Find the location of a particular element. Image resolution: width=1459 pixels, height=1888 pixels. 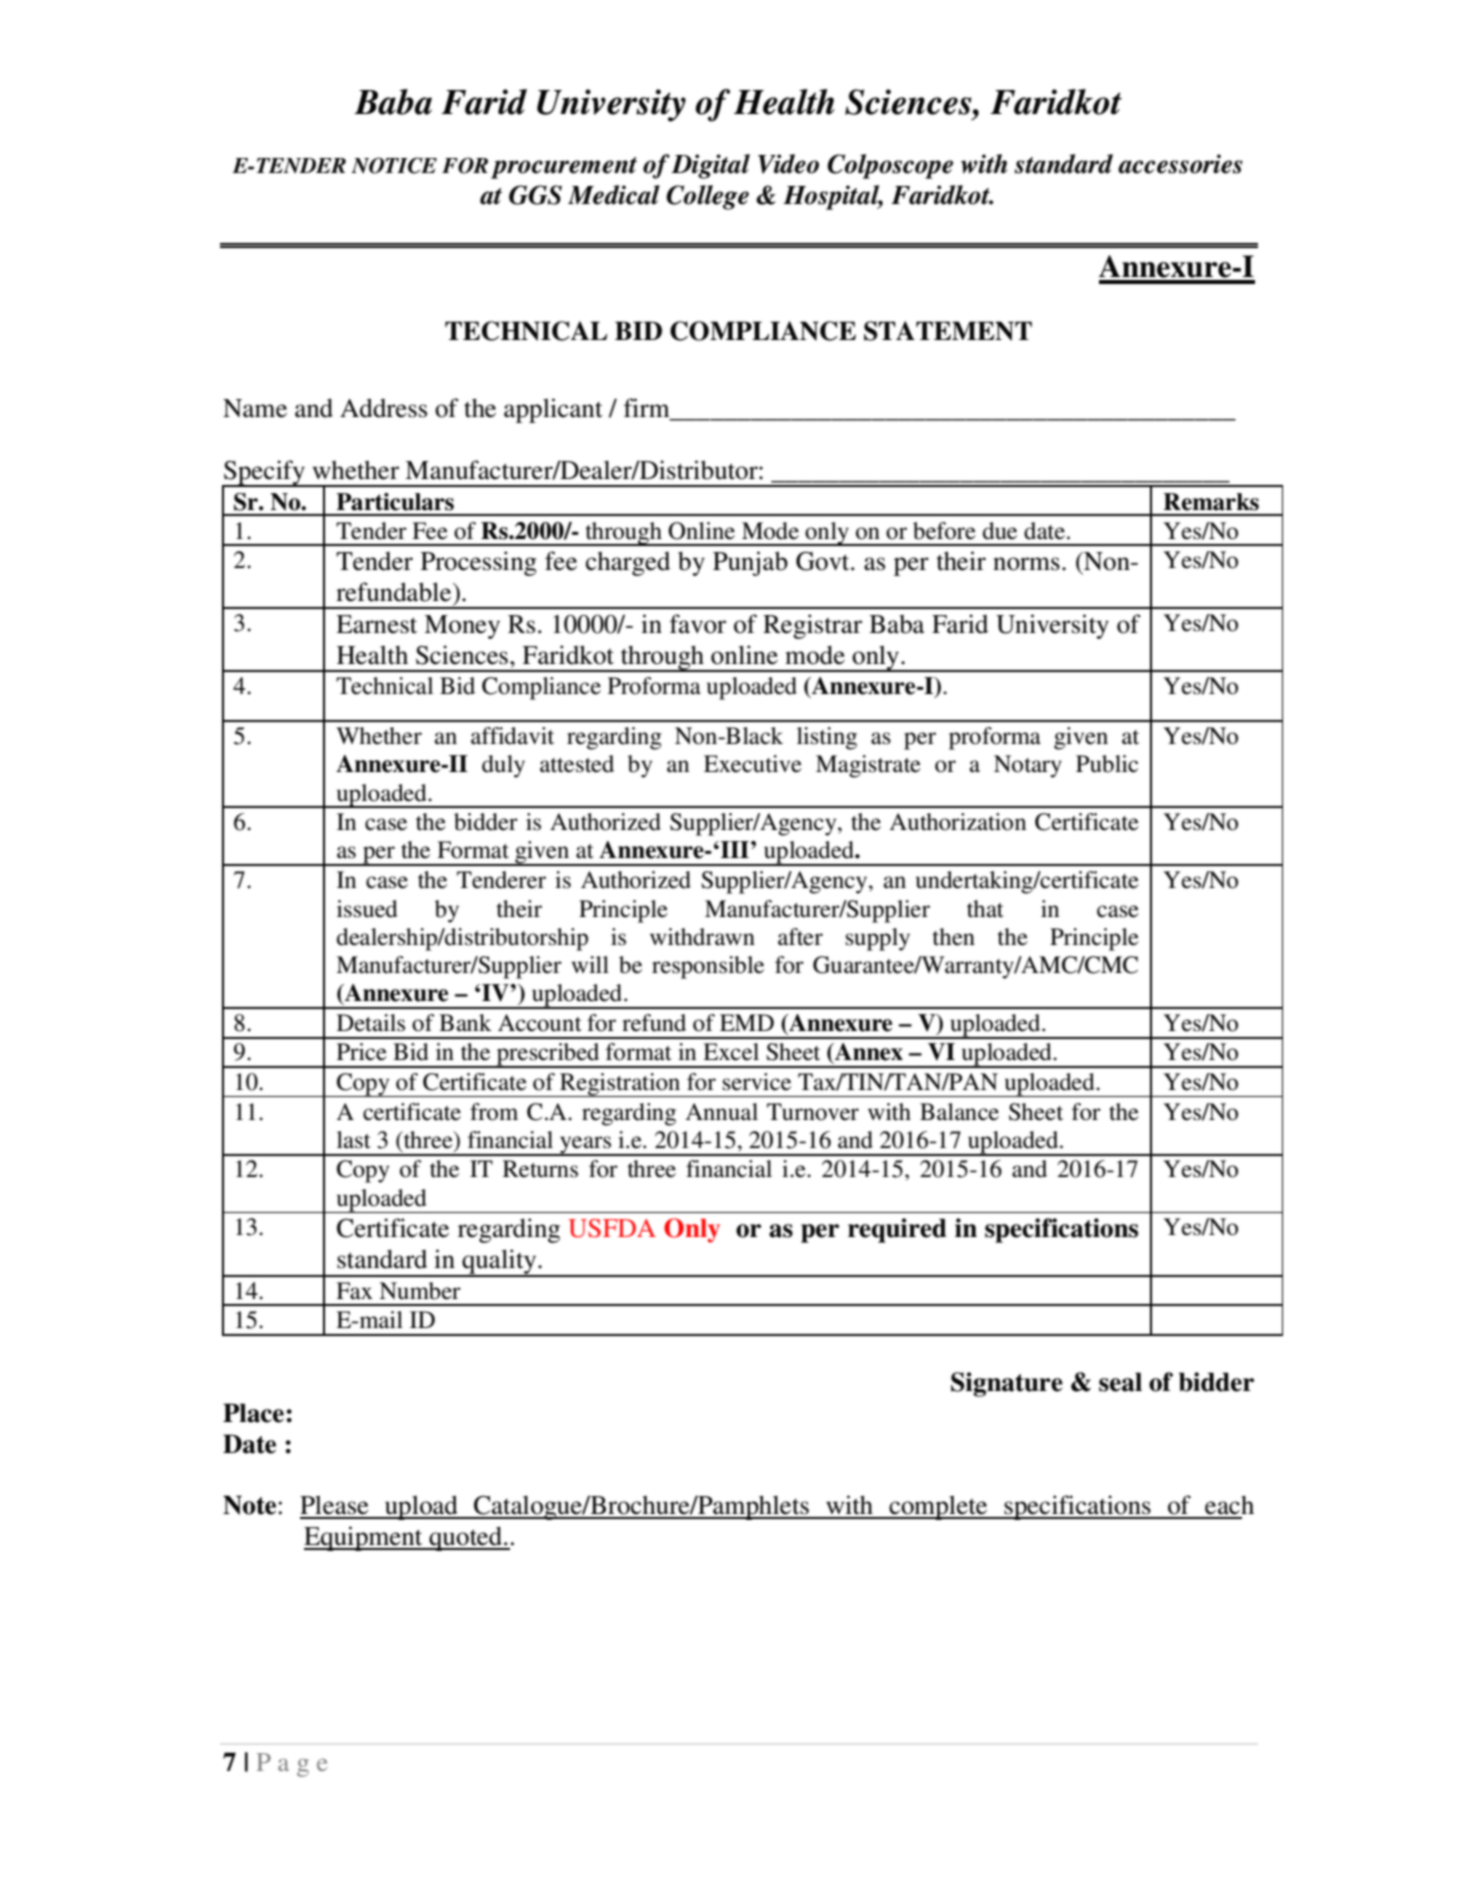

Executive is located at coordinates (753, 764).
